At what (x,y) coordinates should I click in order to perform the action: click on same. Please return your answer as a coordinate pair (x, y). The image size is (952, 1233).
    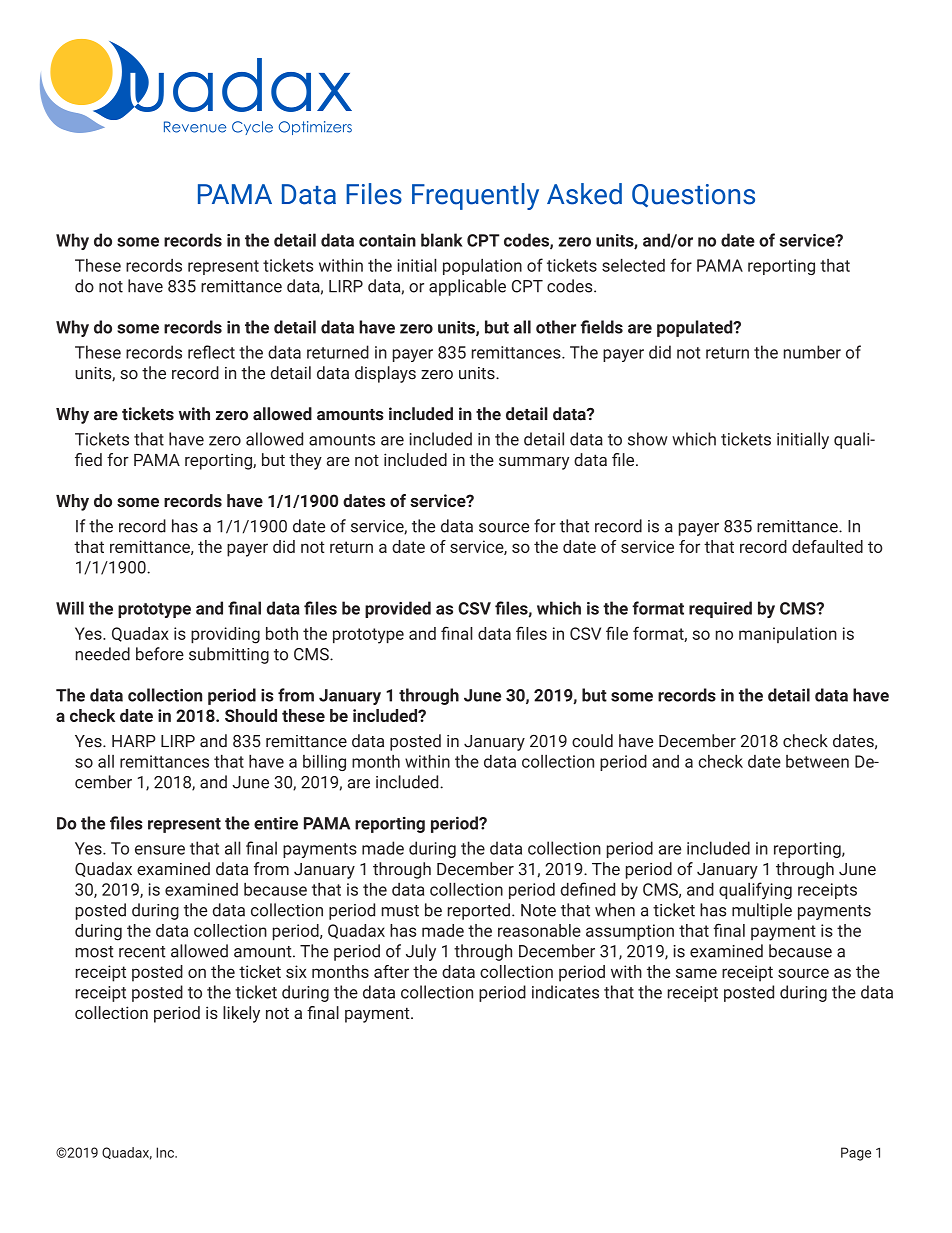
    Looking at the image, I should click on (696, 973).
